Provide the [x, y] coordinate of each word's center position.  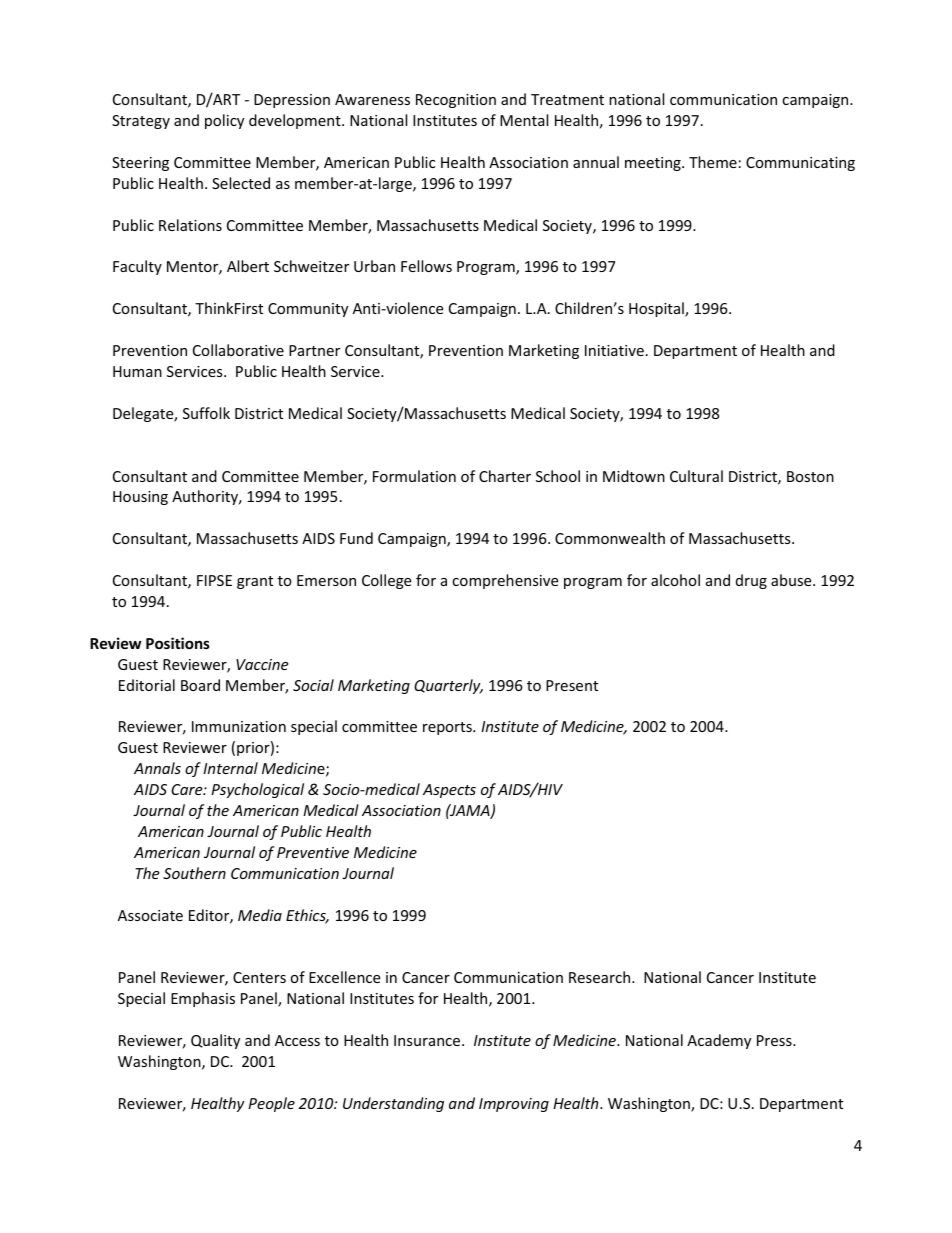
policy [224, 121]
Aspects [449, 791]
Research [601, 977]
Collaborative [238, 350]
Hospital [657, 309]
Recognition [456, 101]
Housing [140, 498]
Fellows [426, 266]
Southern [194, 873]
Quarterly [448, 686]
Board [200, 685]
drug [751, 581]
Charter [505, 476]
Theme [713, 162]
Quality [215, 1041]
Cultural [696, 476]
